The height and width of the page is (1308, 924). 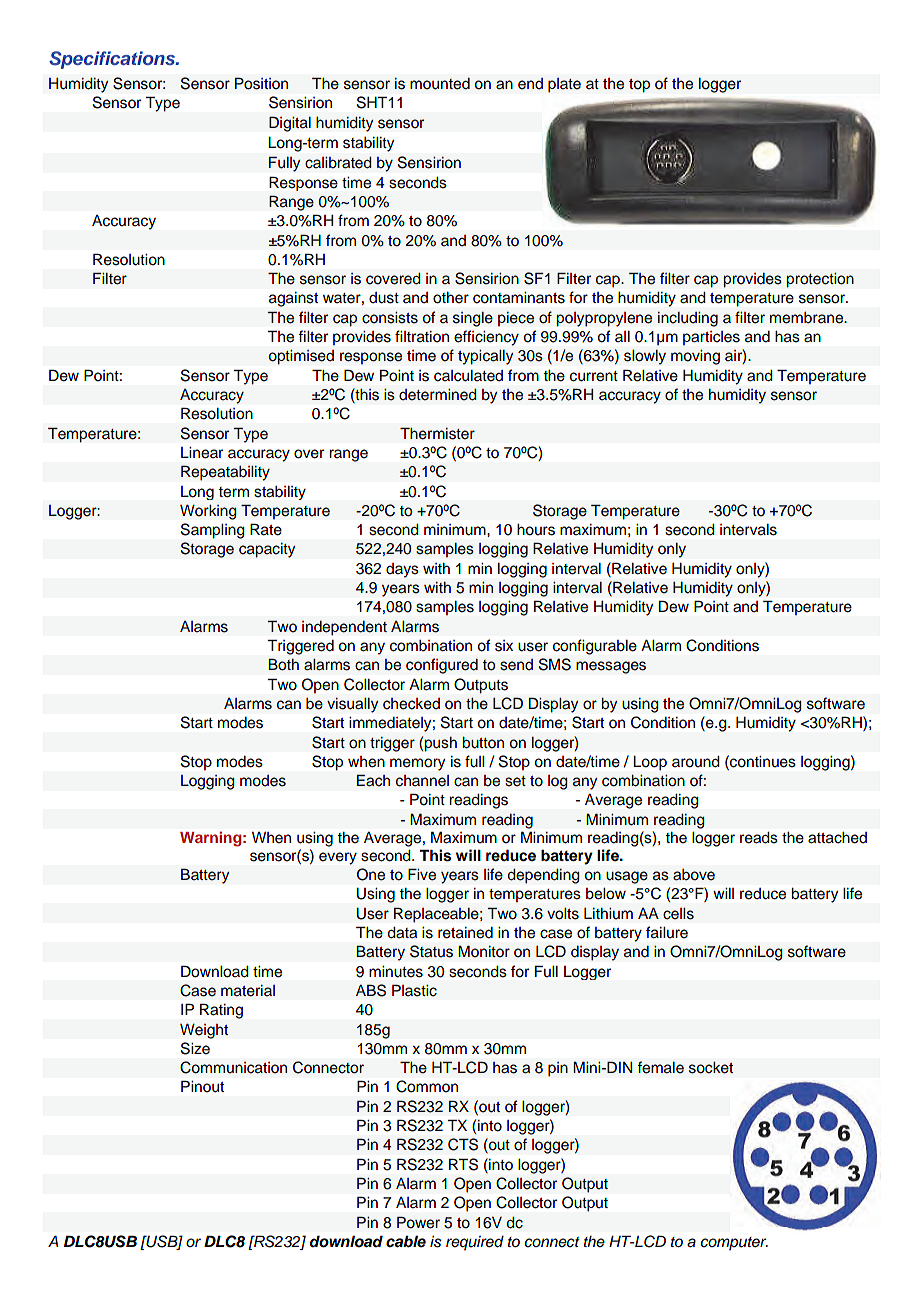 What do you see at coordinates (564, 85) in the page?
I see `plate` at bounding box center [564, 85].
